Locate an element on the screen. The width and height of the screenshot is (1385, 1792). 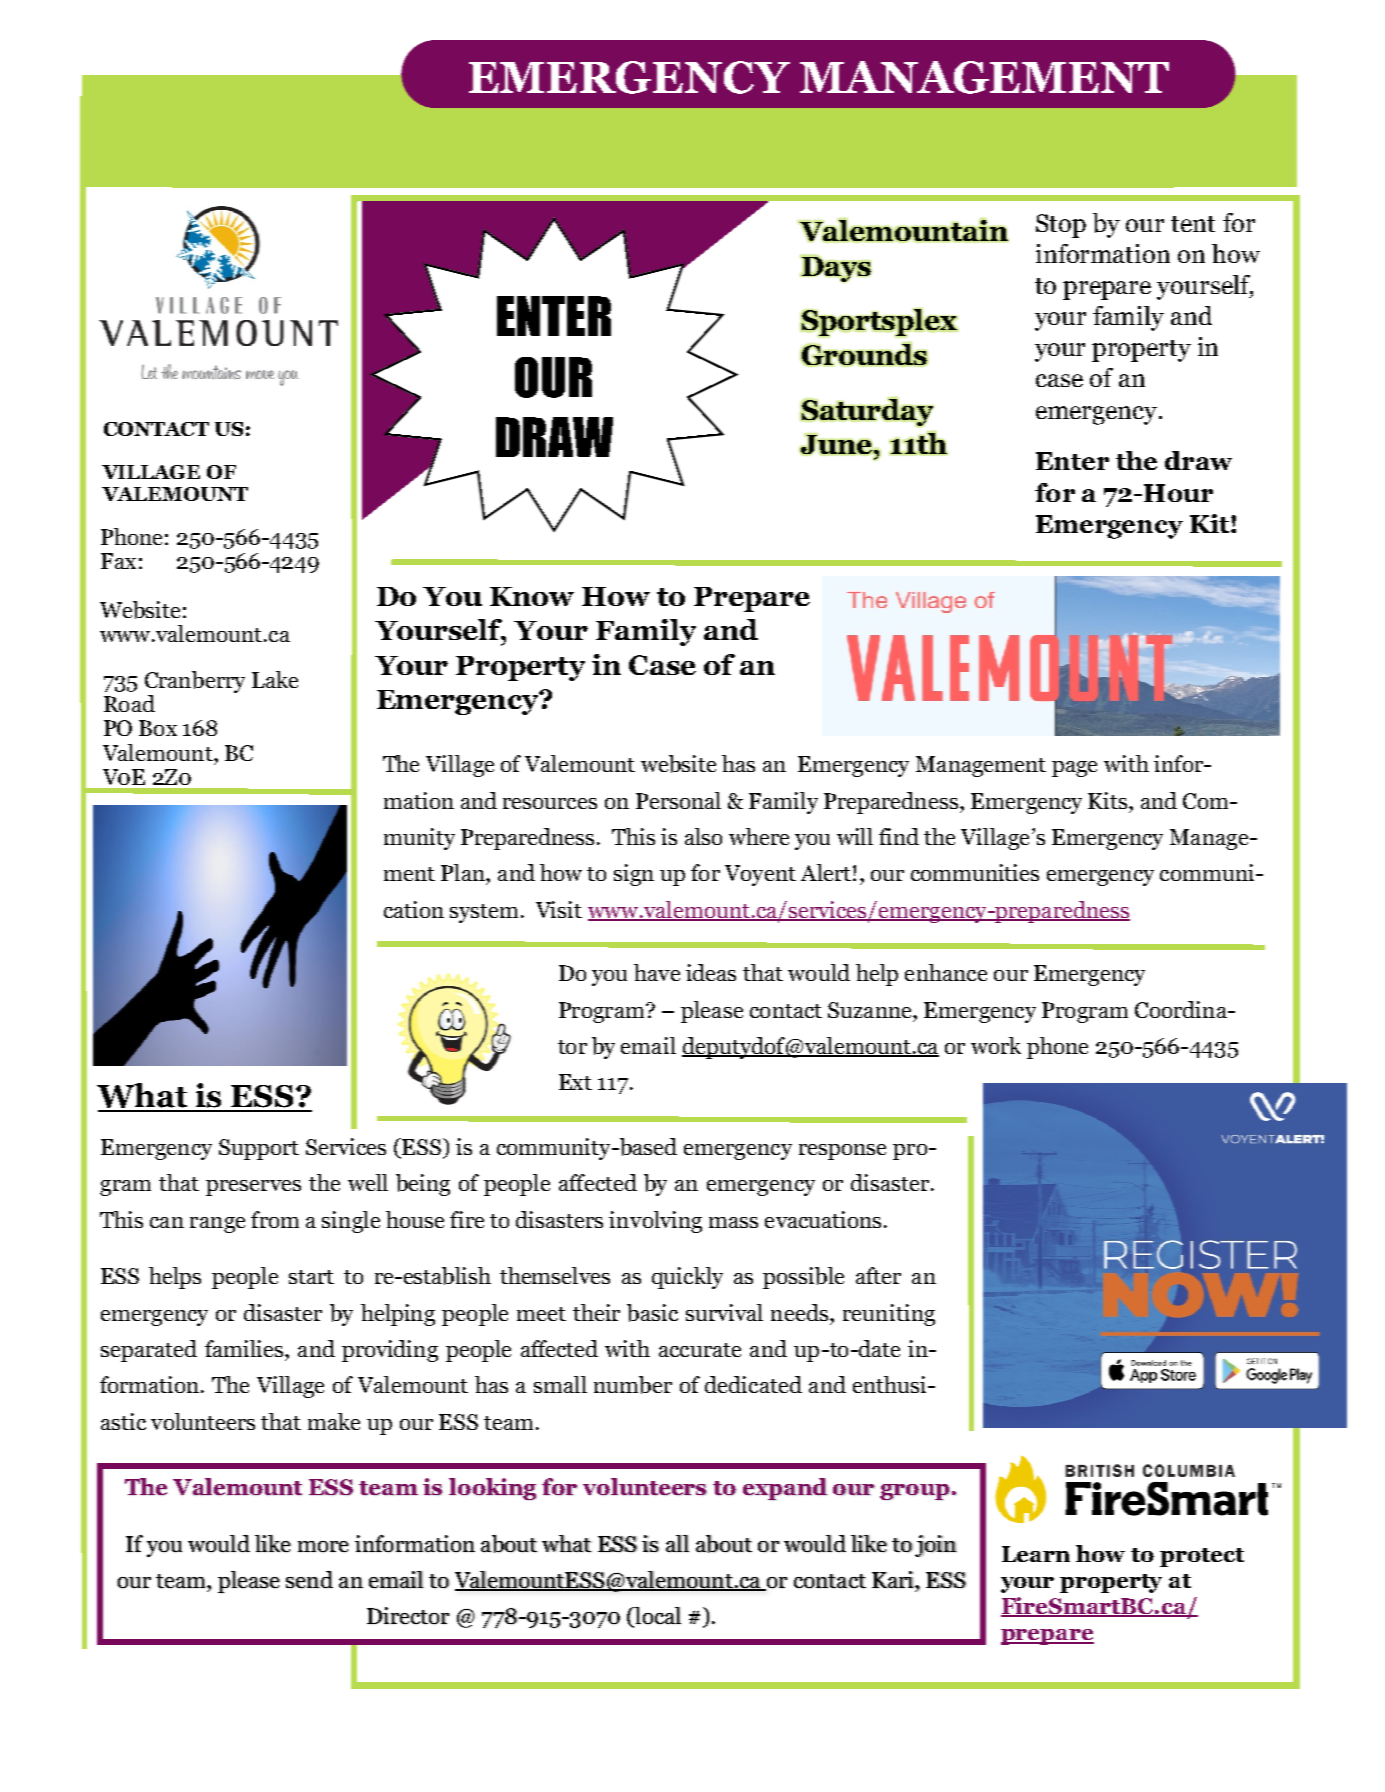
Personal is located at coordinates (678, 800).
